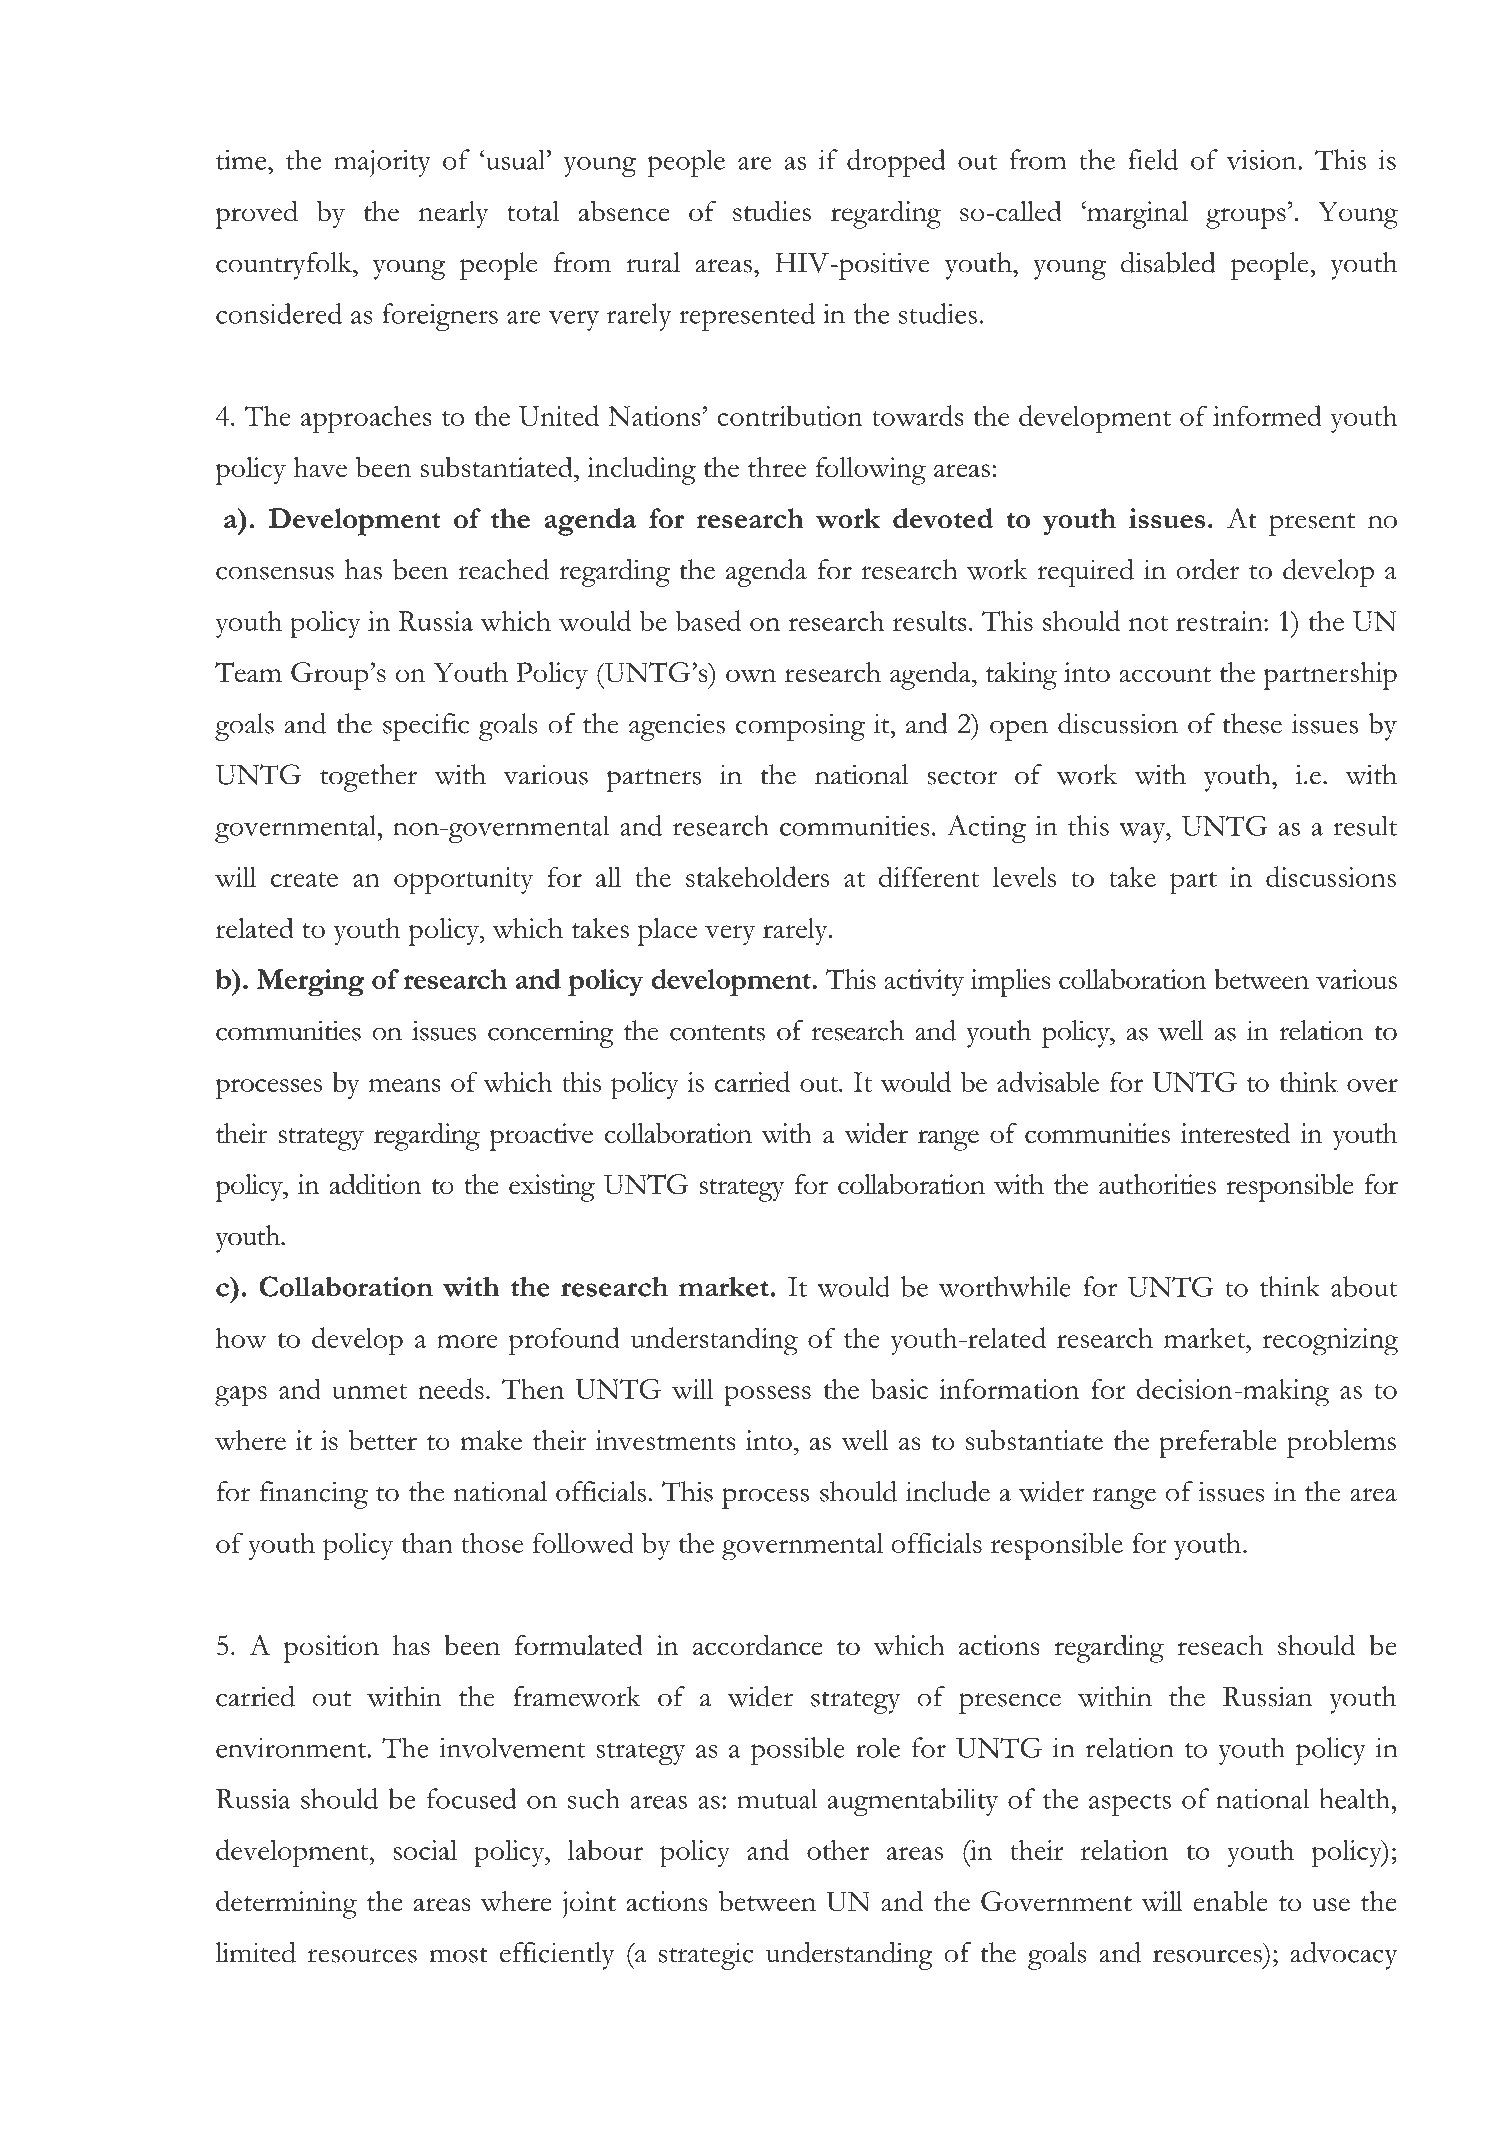 Image resolution: width=1505 pixels, height=2129 pixels. Describe the element at coordinates (1230, 1901) in the screenshot. I see `enable` at that location.
